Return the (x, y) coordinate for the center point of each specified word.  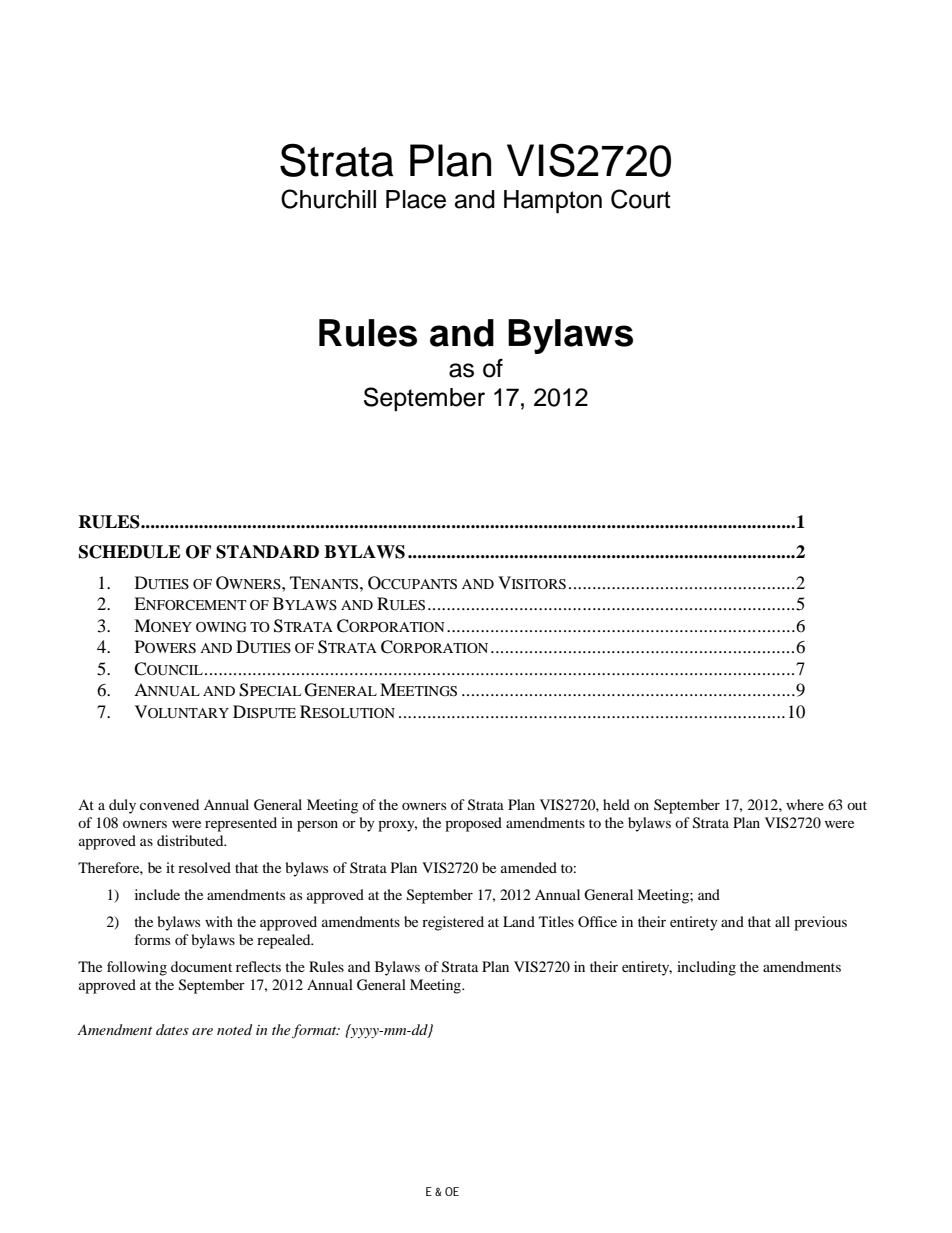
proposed (473, 824)
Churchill (328, 199)
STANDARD (267, 552)
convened (169, 804)
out (857, 805)
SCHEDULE (130, 552)
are (202, 1031)
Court (641, 199)
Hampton (553, 202)
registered (453, 923)
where (805, 804)
